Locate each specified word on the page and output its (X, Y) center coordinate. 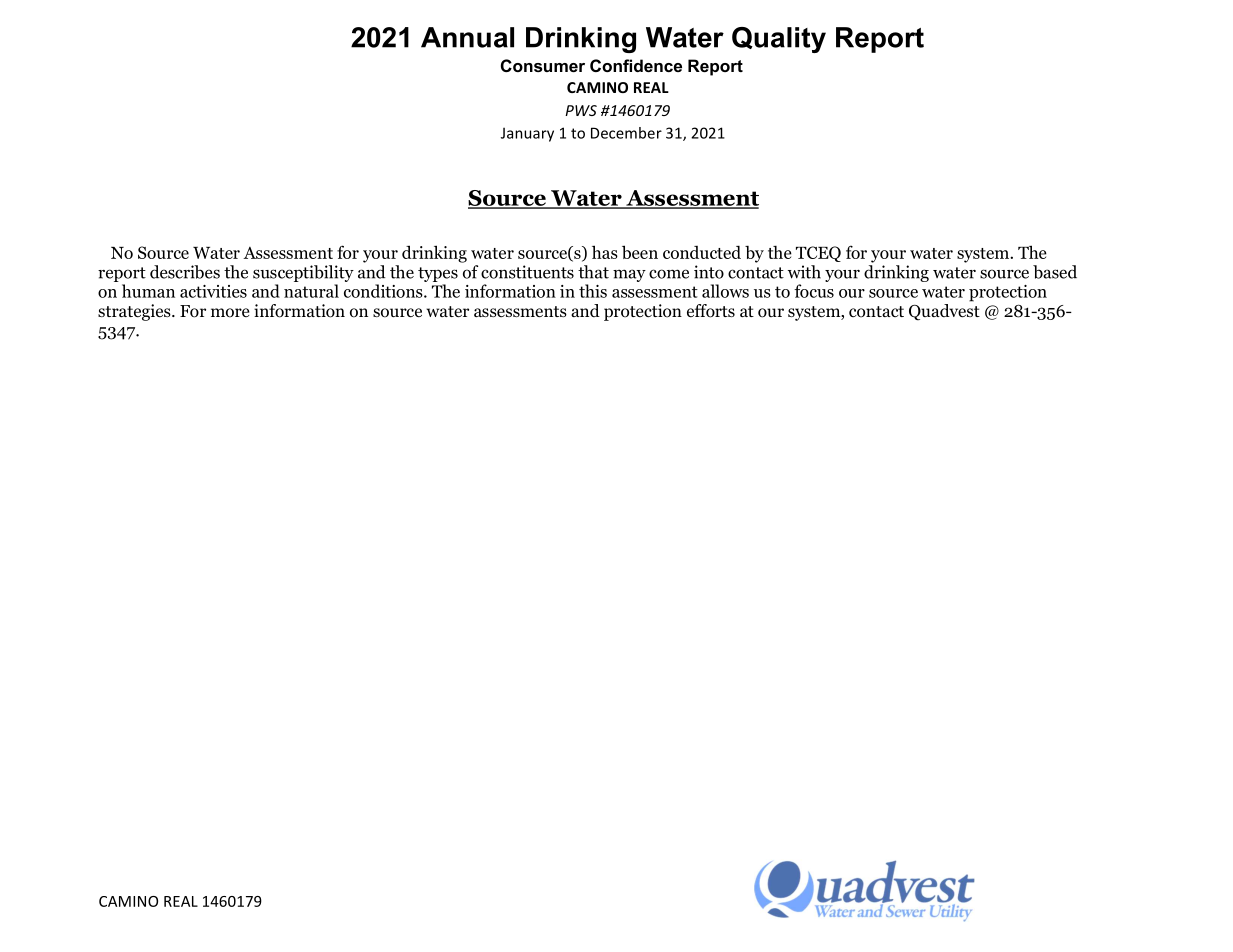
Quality (779, 40)
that (593, 272)
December (626, 133)
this (593, 291)
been (640, 252)
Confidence (636, 65)
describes (185, 272)
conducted (702, 252)
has (605, 252)
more (230, 313)
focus (814, 291)
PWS (581, 110)
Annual (467, 37)
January (527, 134)
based (1055, 272)
